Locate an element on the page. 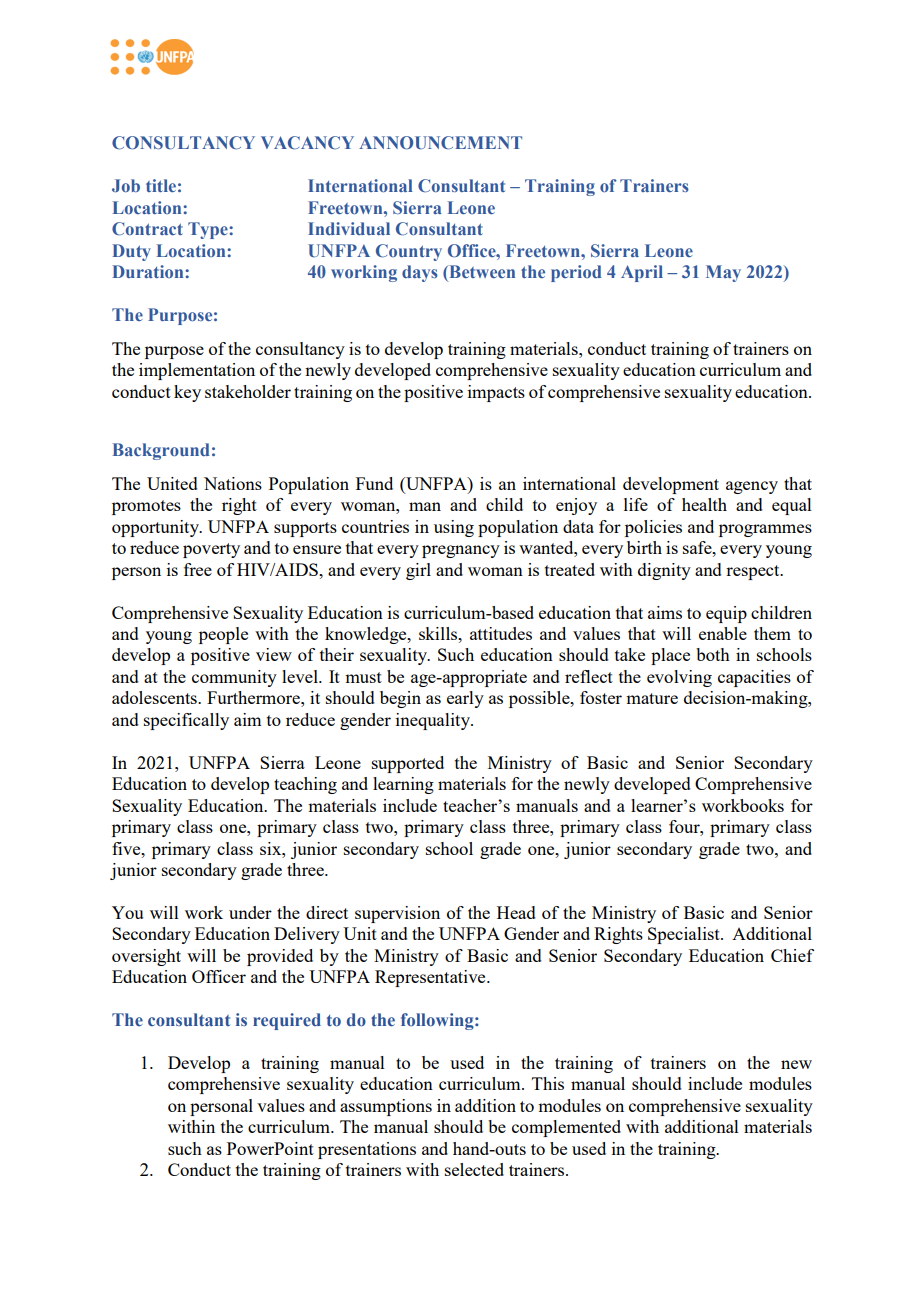 Image resolution: width=924 pixels, height=1309 pixels. Nations is located at coordinates (233, 483).
